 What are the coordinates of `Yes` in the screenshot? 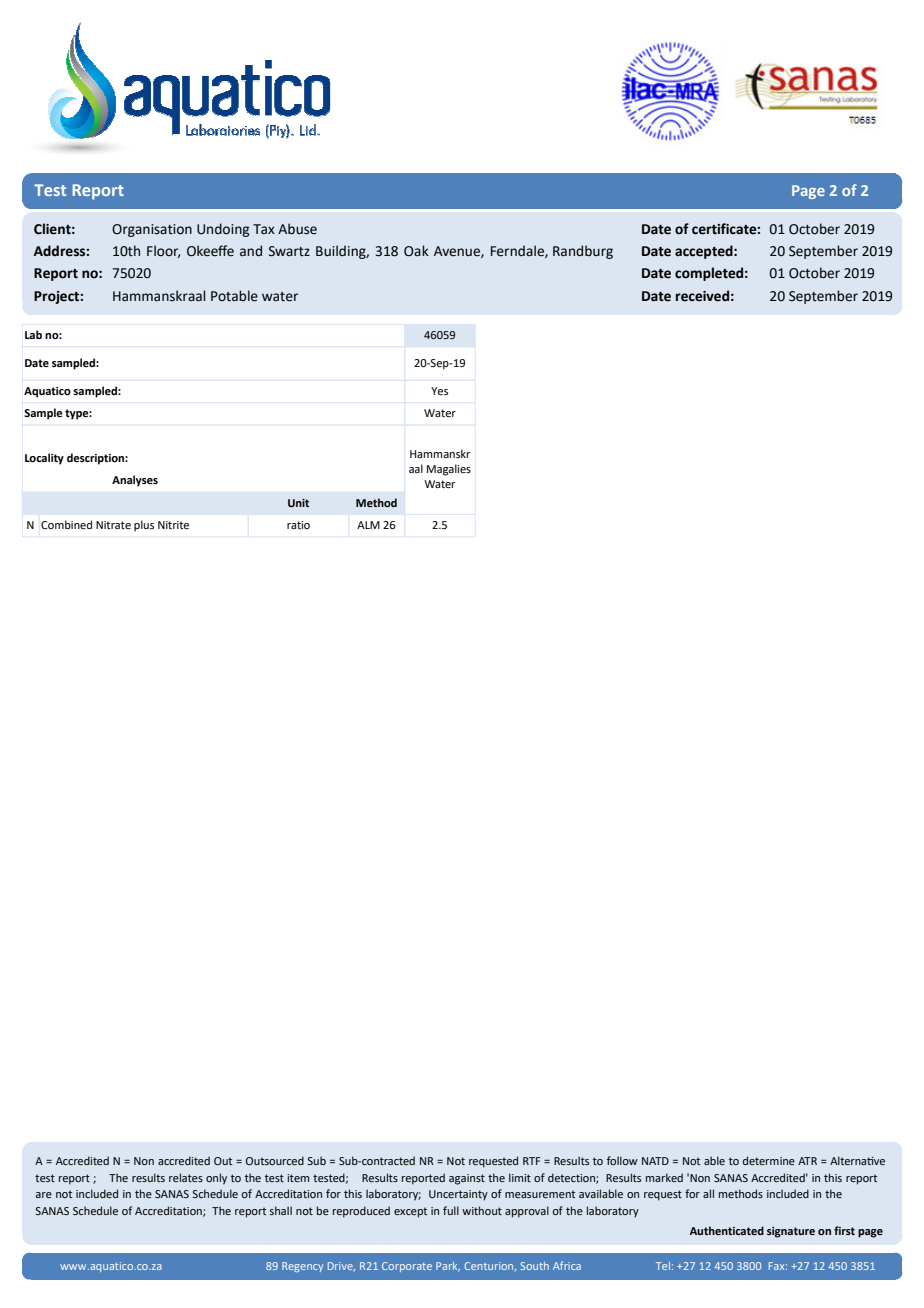 It's located at (439, 391).
